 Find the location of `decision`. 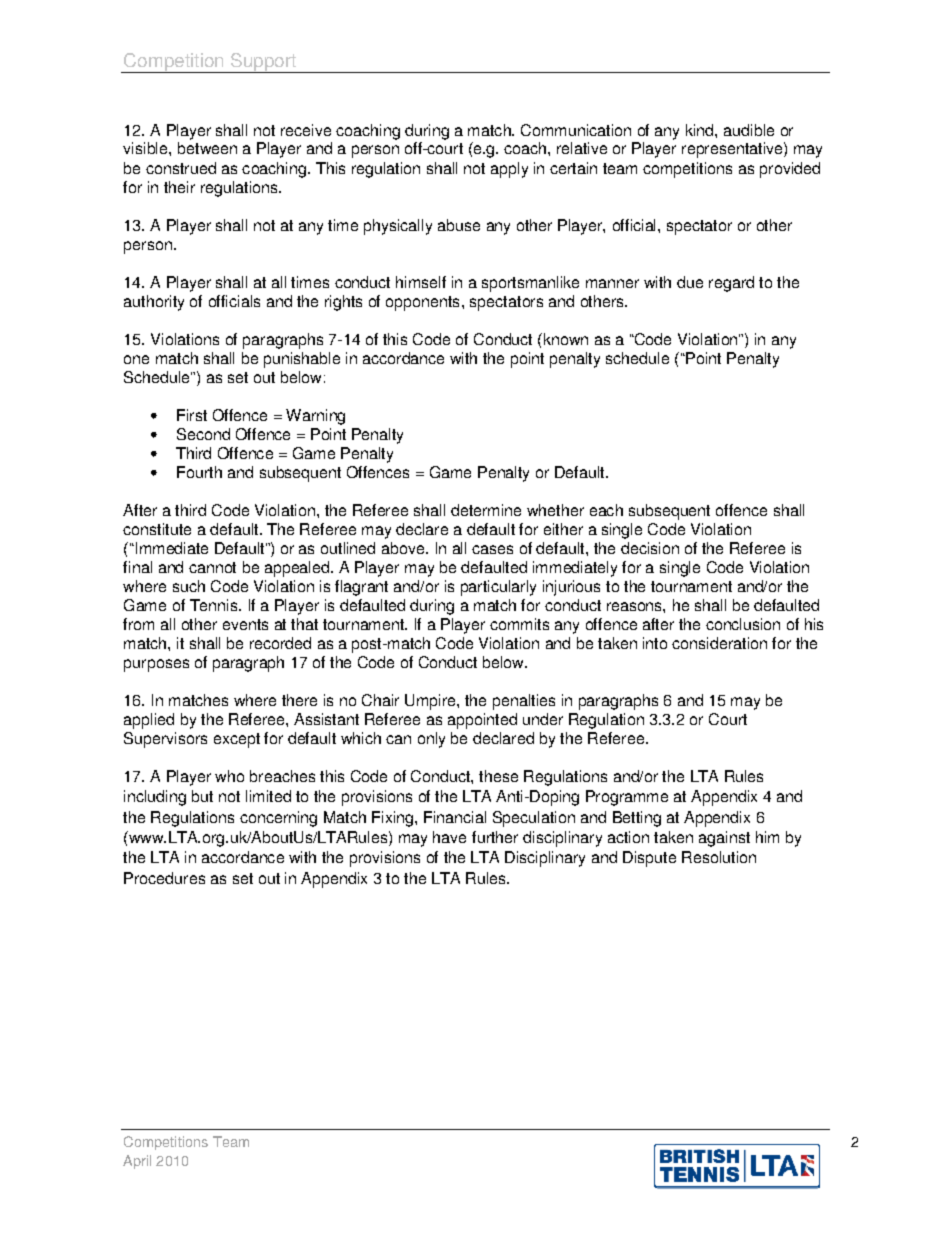

decision is located at coordinates (650, 548).
